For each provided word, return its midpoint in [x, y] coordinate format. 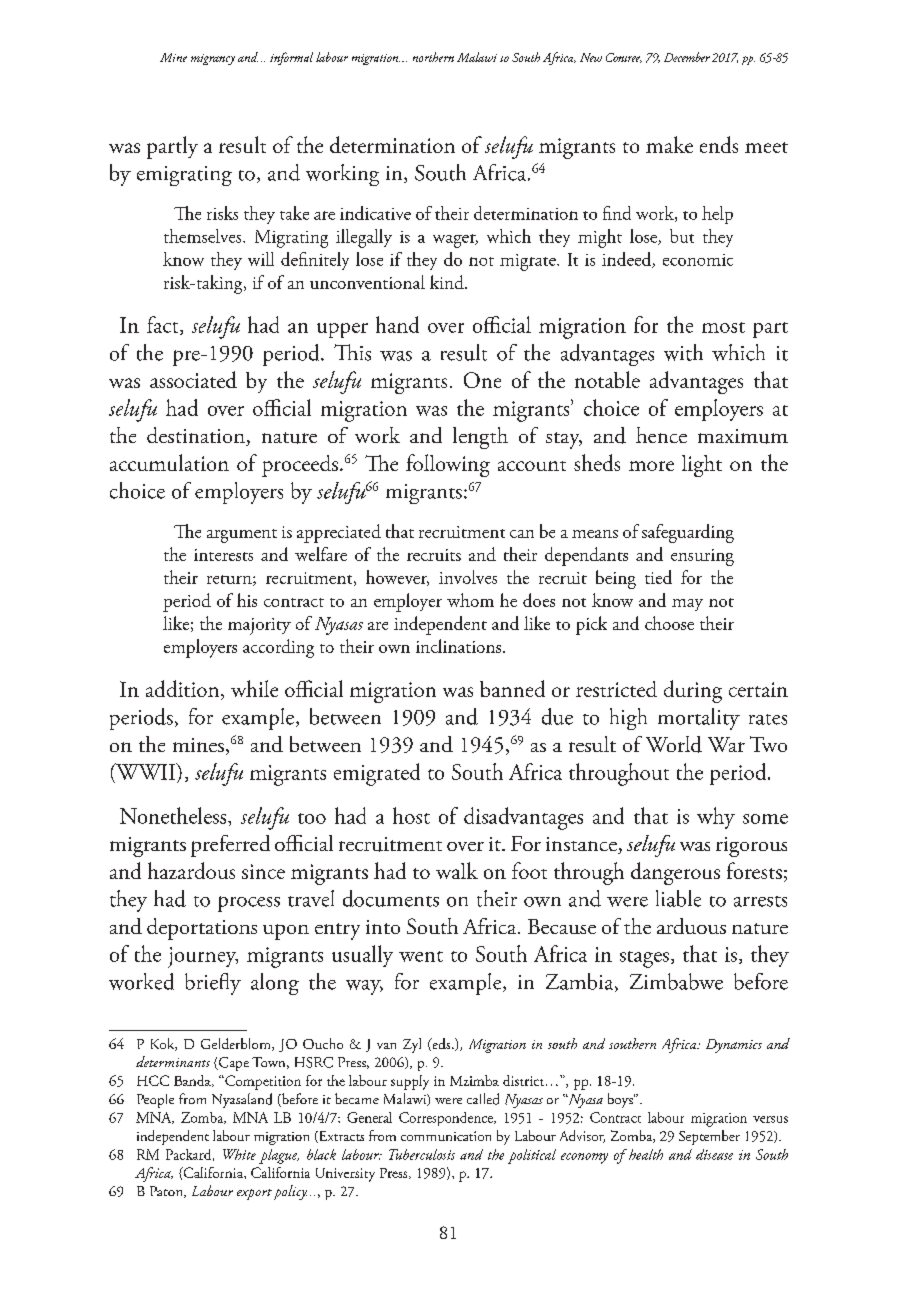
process [249, 904]
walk [457, 870]
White [239, 1154]
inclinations [460, 646]
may [687, 605]
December [687, 57]
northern [433, 57]
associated [193, 379]
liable [678, 898]
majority [259, 626]
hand [397, 324]
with [683, 352]
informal [291, 58]
